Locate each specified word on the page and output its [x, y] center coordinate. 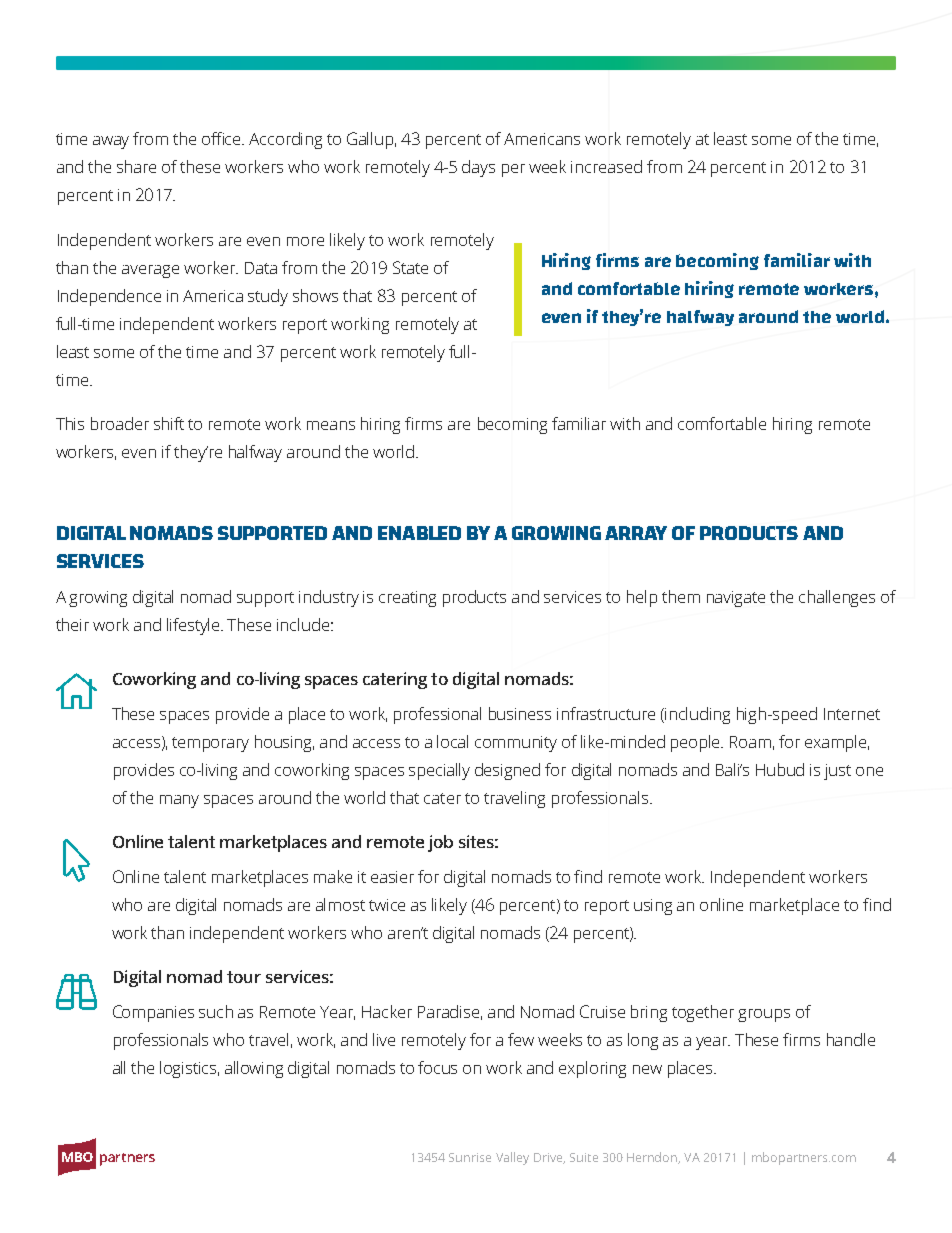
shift [169, 423]
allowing [254, 1069]
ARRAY [636, 533]
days [478, 168]
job [440, 843]
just [837, 772]
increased [606, 166]
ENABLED [419, 533]
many [179, 801]
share [136, 166]
